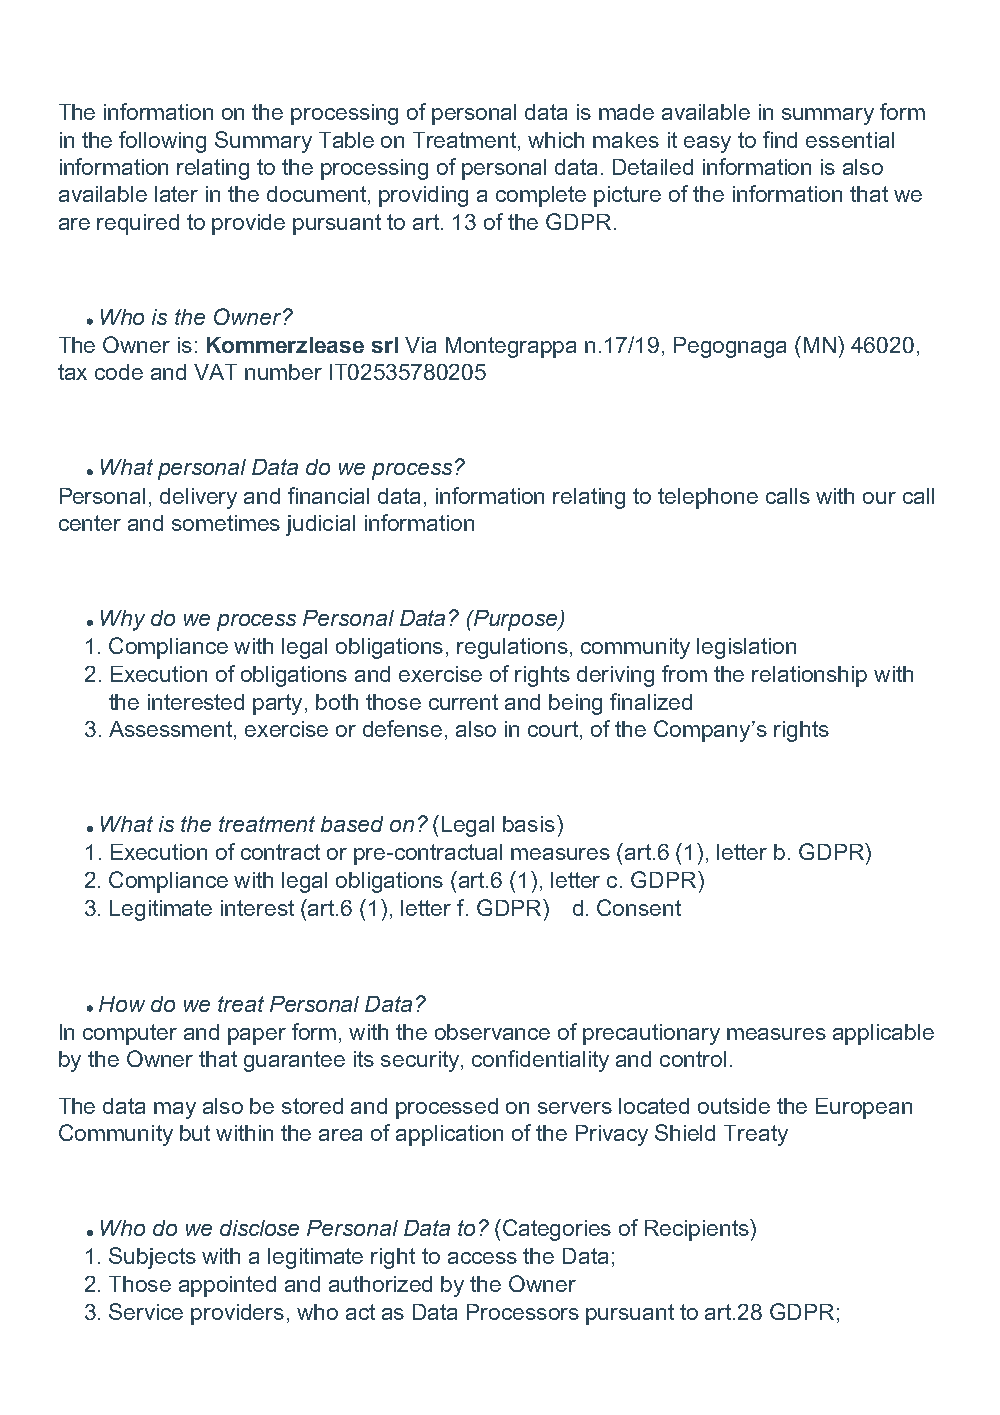 The height and width of the screenshot is (1415, 1000). Describe the element at coordinates (809, 676) in the screenshot. I see `relationship` at that location.
